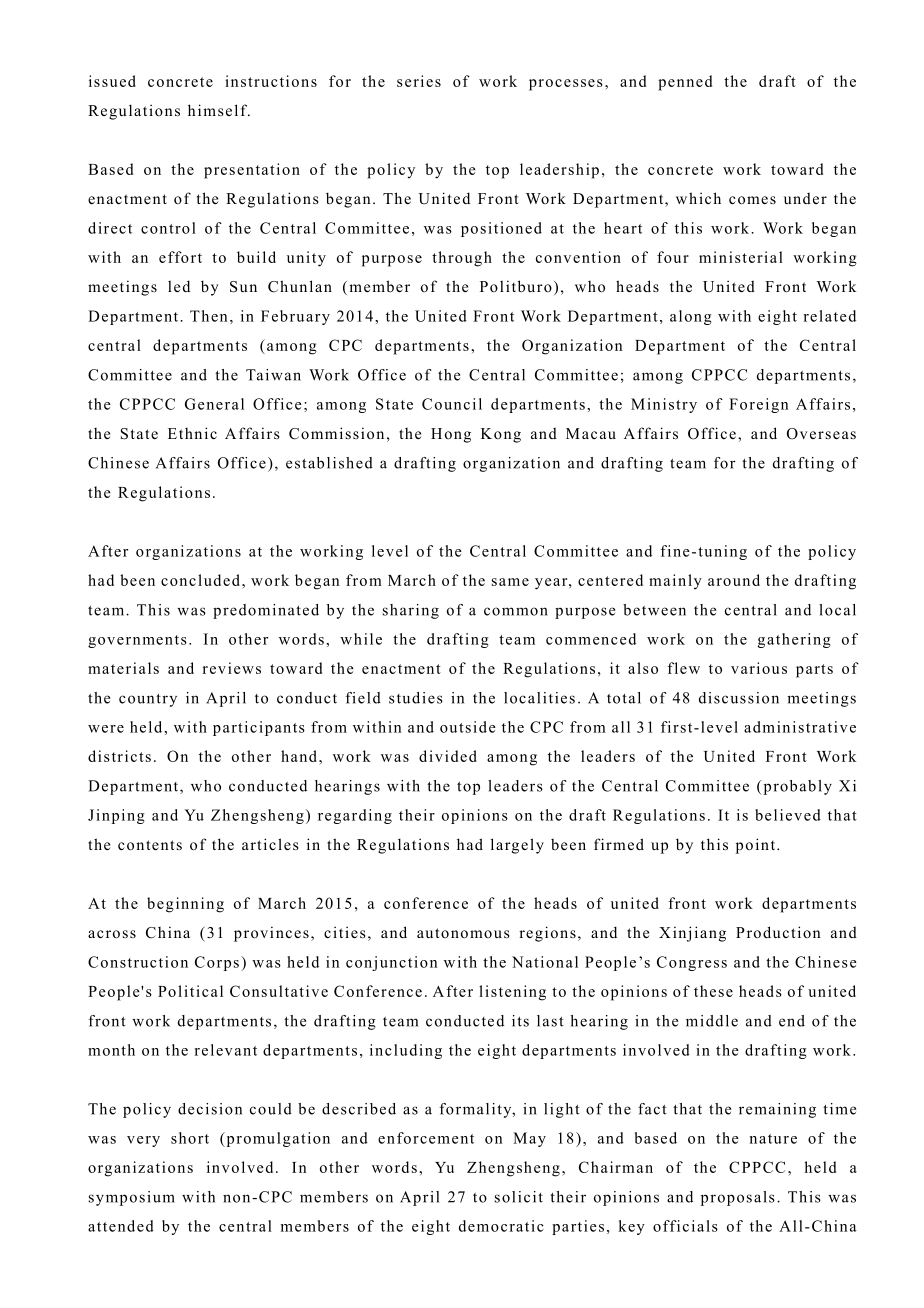 Image resolution: width=924 pixels, height=1308 pixels. Describe the element at coordinates (759, 668) in the document. I see `various` at that location.
